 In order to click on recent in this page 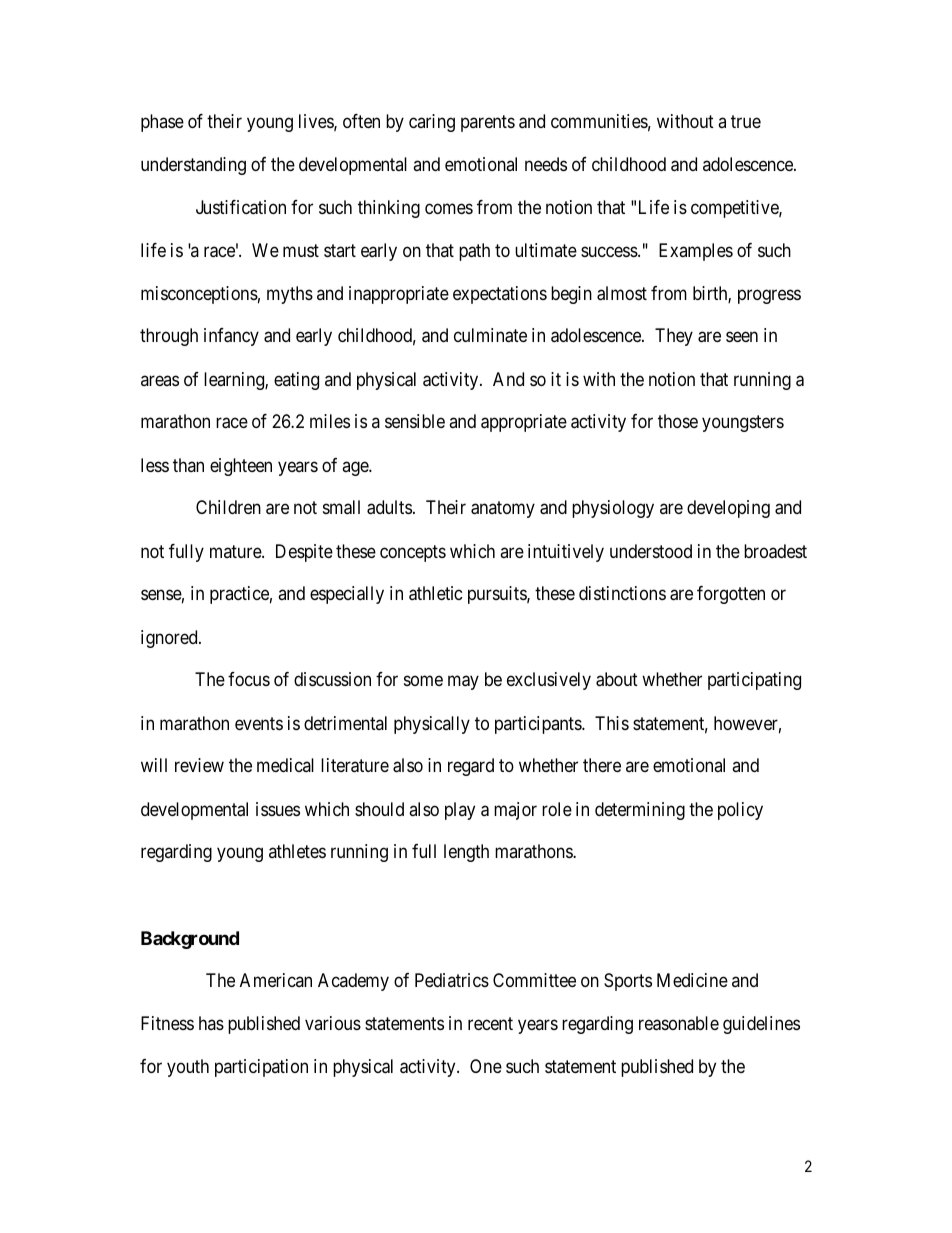, I will do `click(490, 1023)`.
